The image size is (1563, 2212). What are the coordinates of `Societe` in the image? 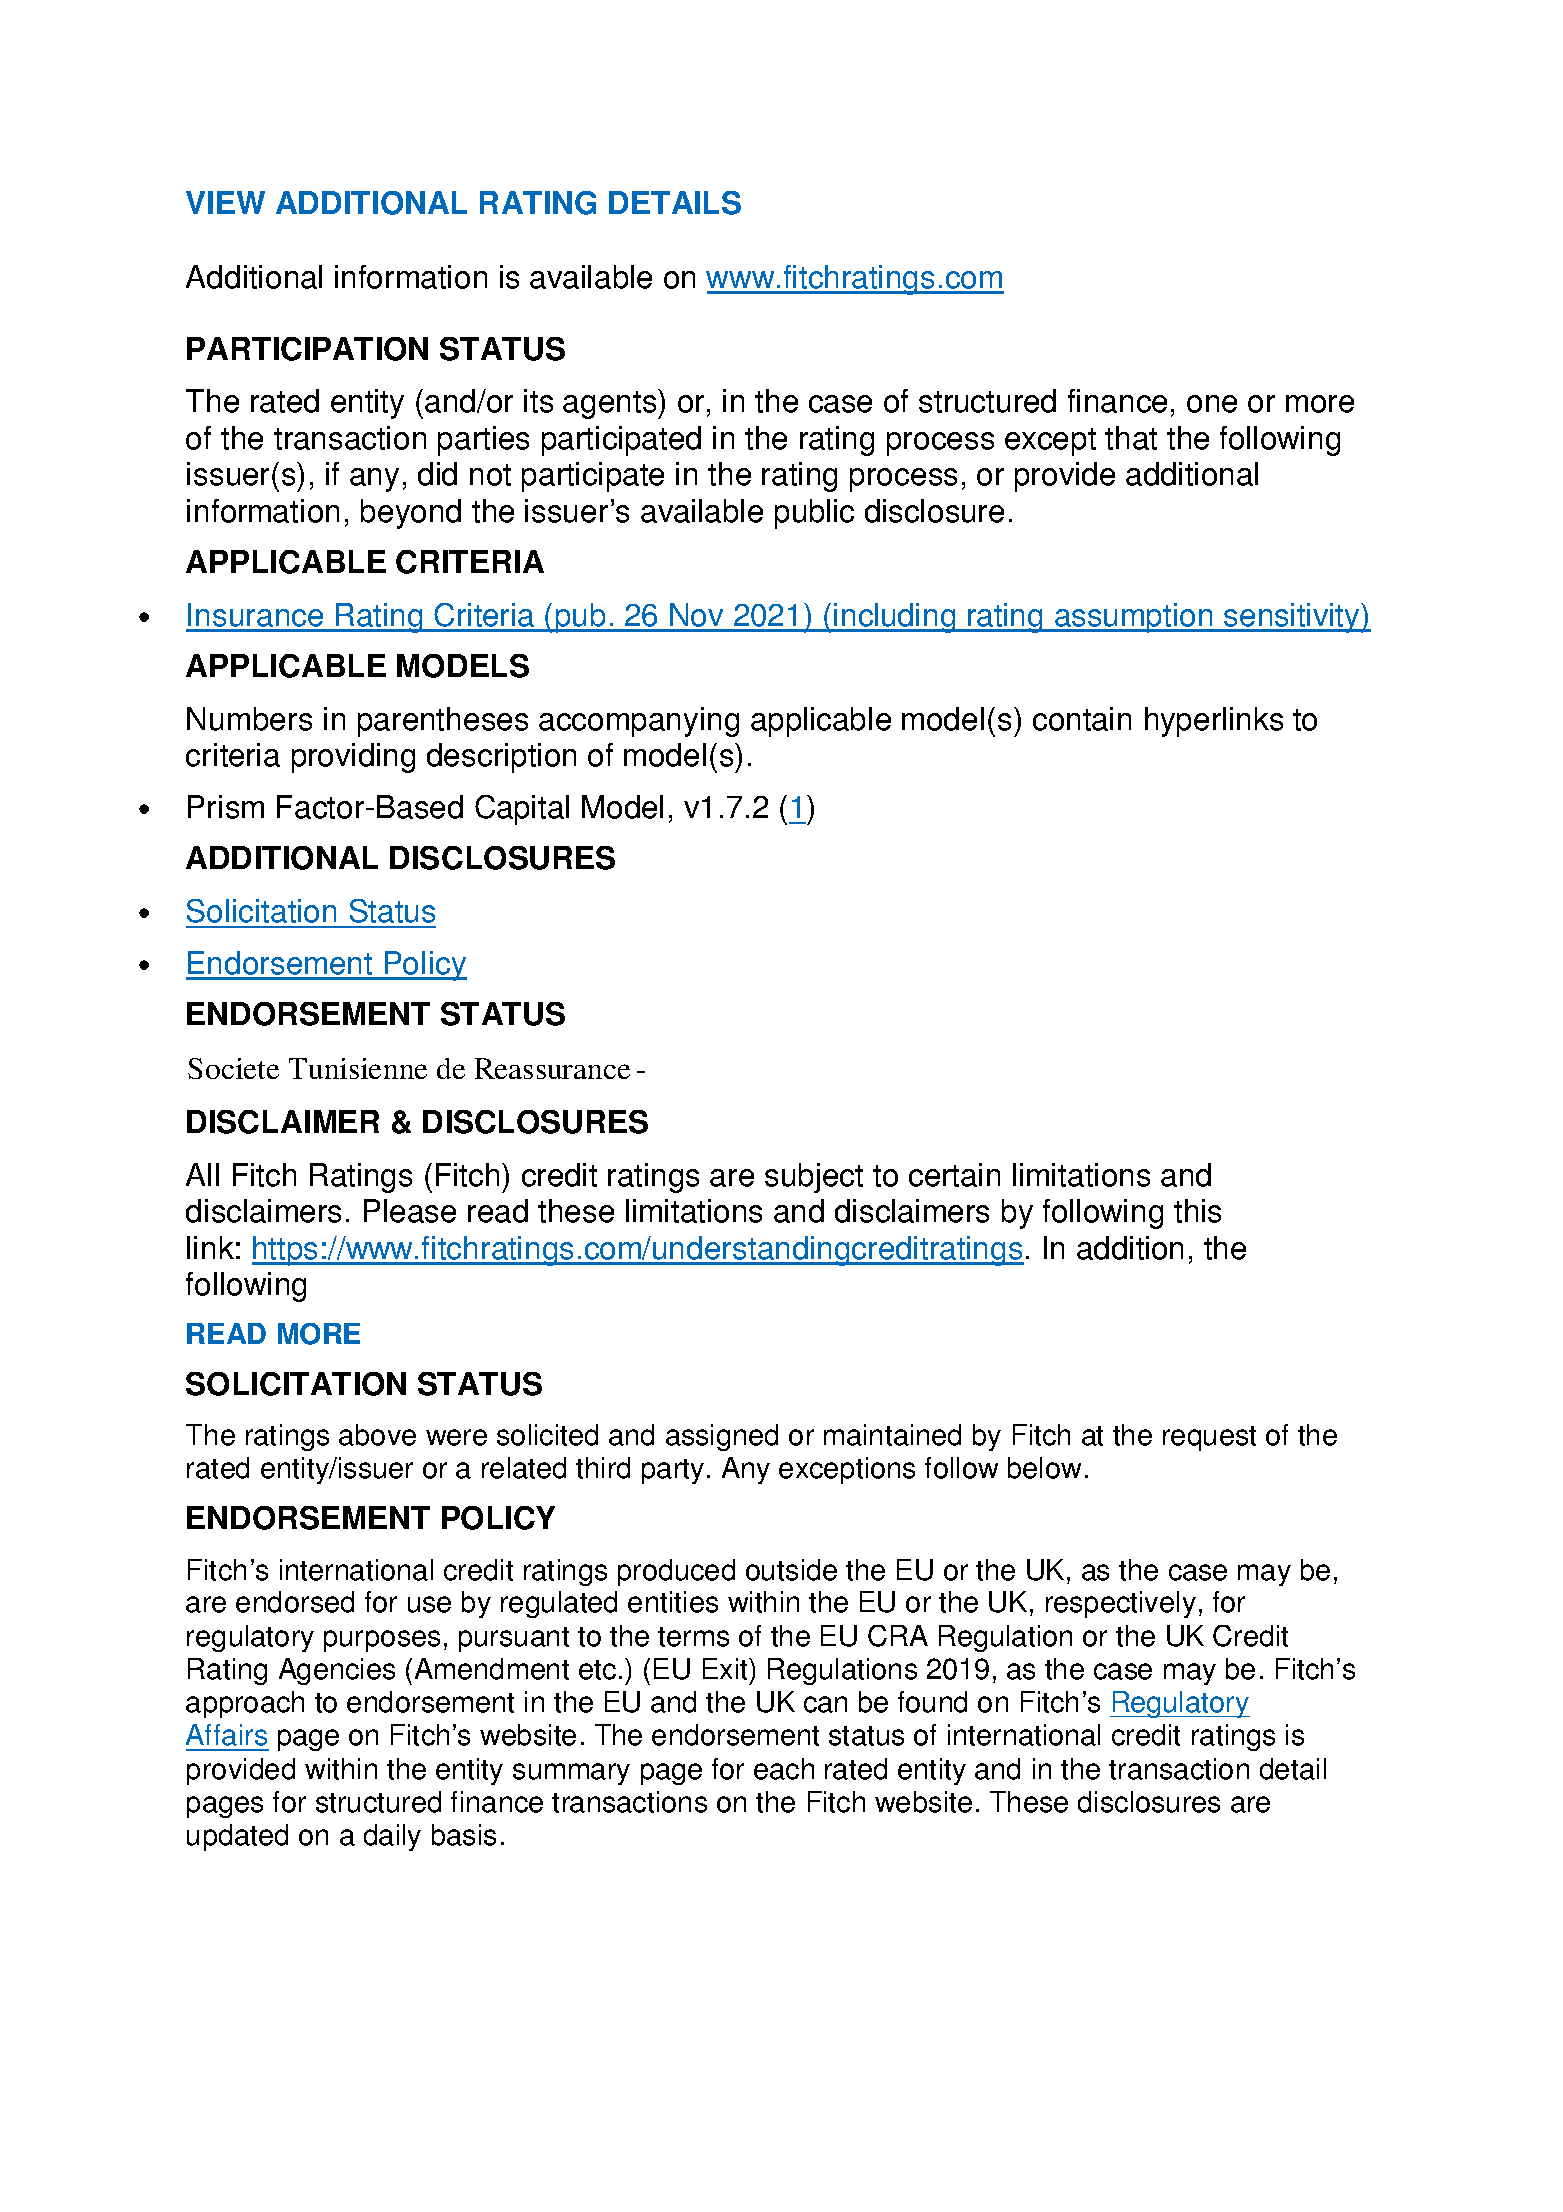 It's located at (233, 1068).
